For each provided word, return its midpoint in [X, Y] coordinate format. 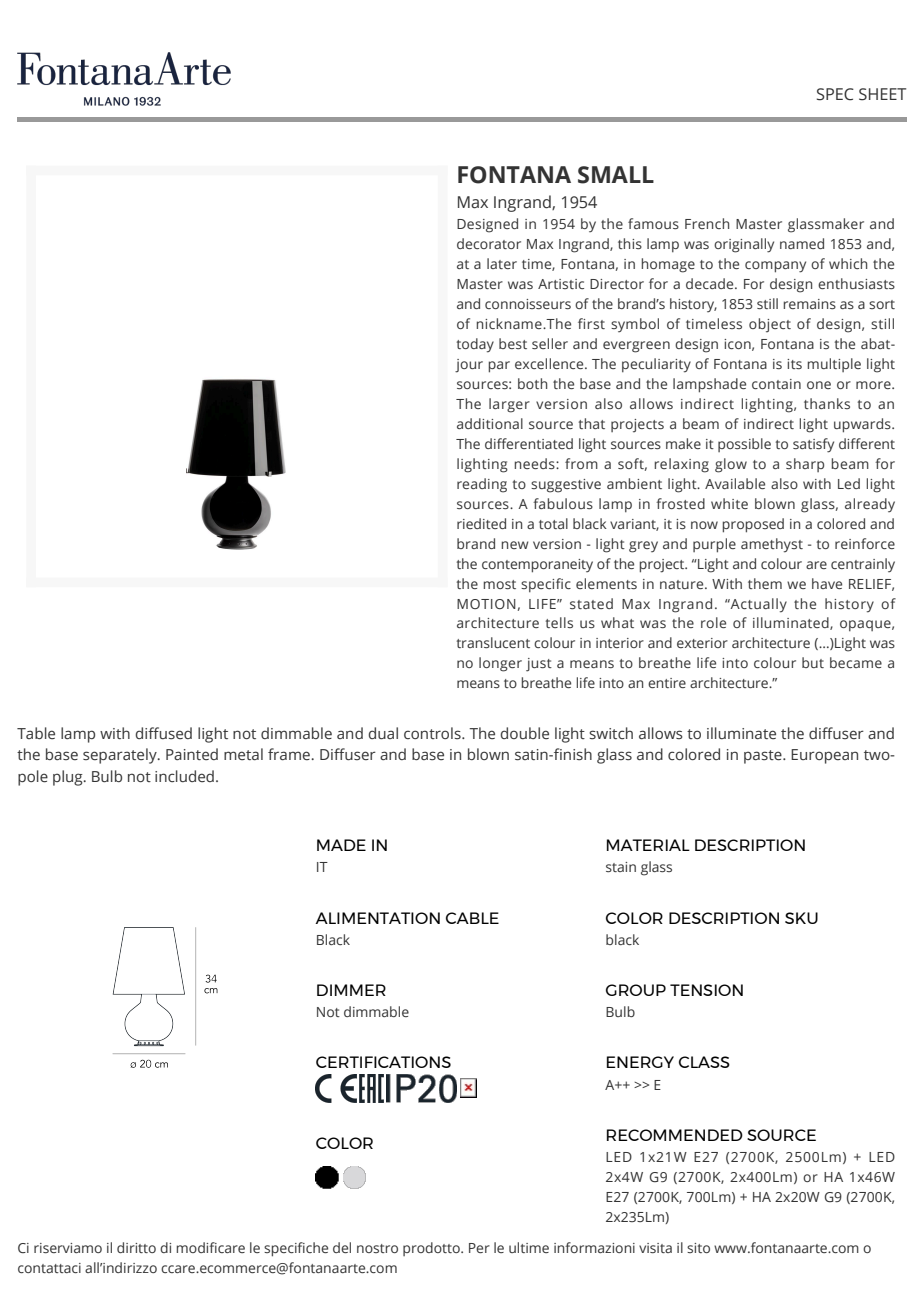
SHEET [882, 94]
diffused [164, 733]
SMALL [616, 175]
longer [500, 664]
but [813, 662]
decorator [489, 243]
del [342, 1247]
